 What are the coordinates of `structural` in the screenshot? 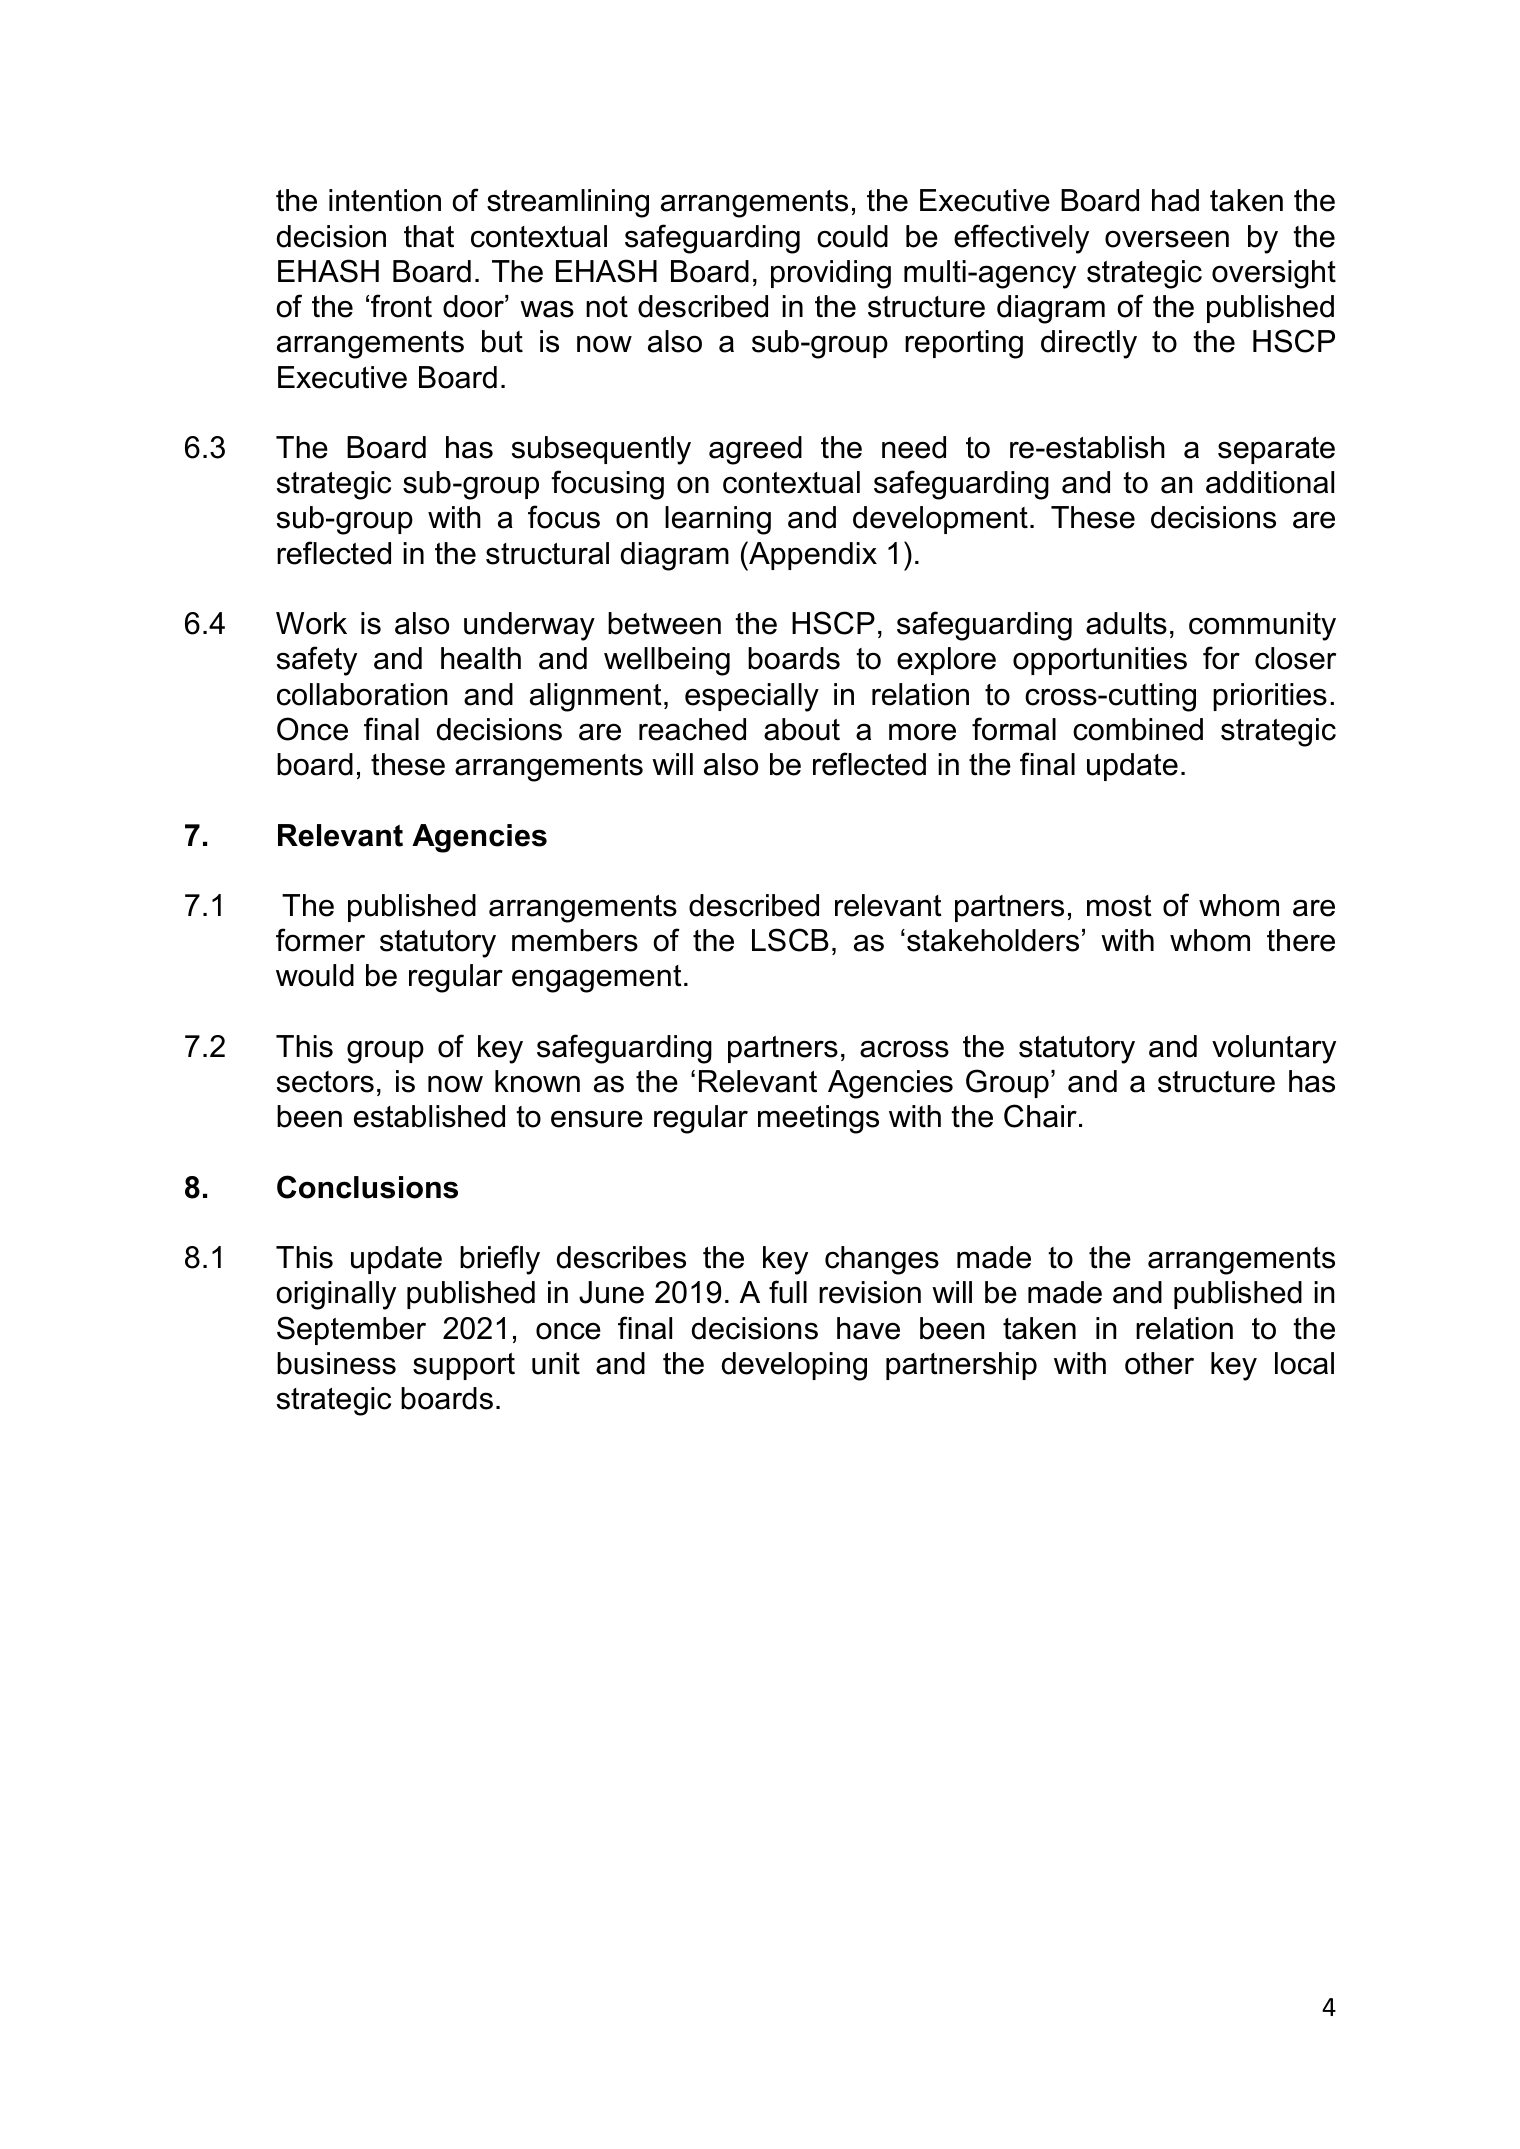 It's located at (547, 553).
